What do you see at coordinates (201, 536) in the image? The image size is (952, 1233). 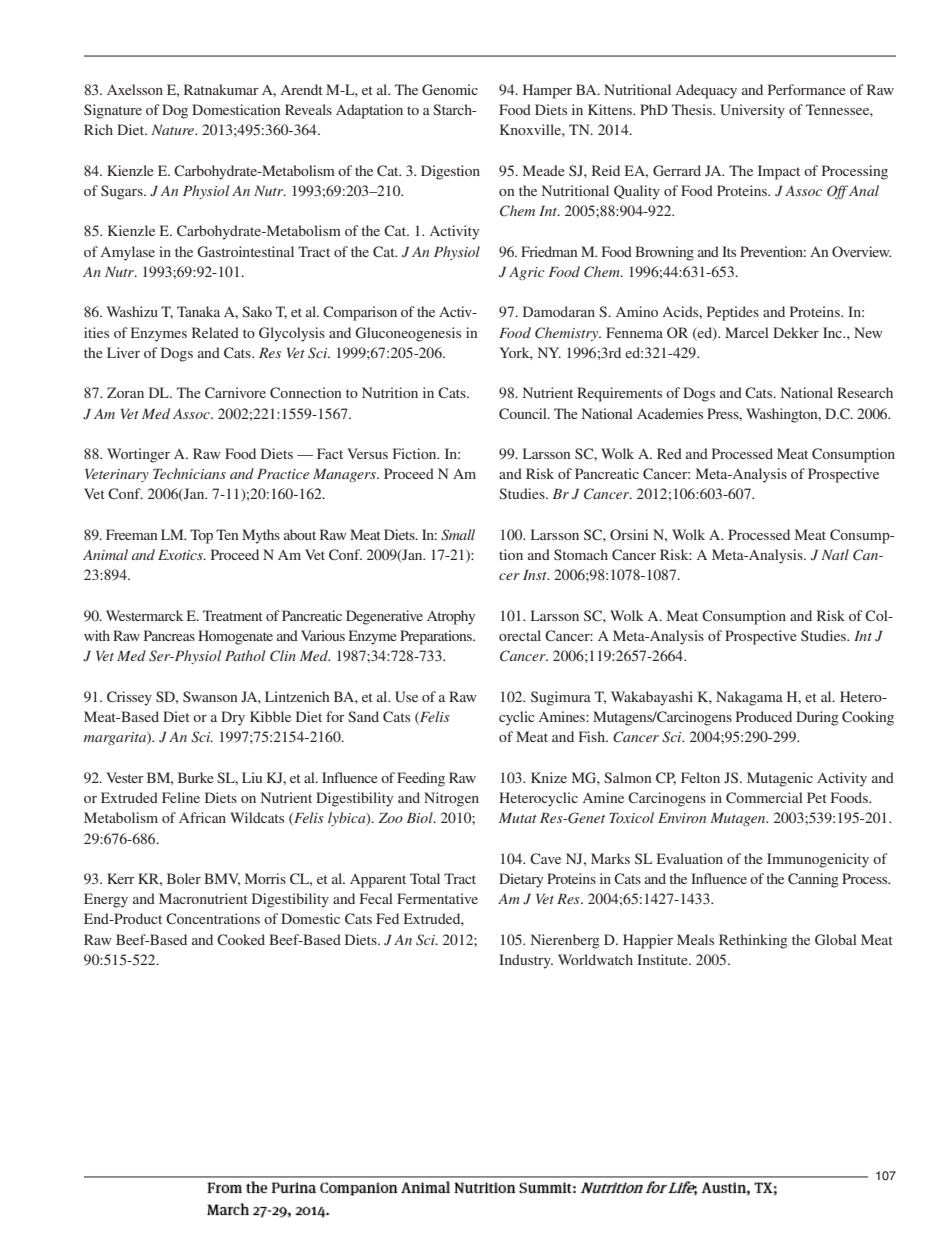 I see `Top` at bounding box center [201, 536].
